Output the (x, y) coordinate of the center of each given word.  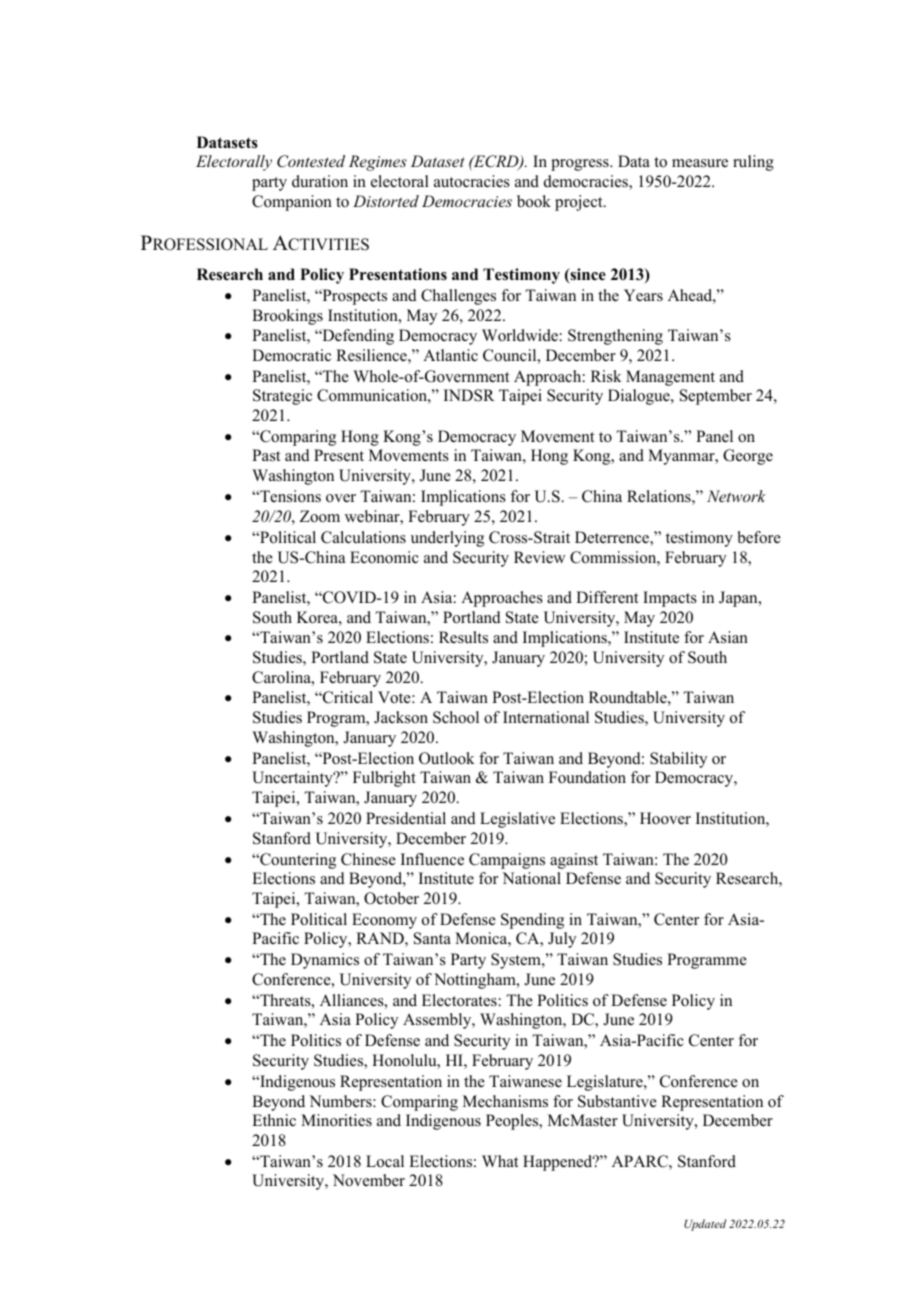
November (369, 1180)
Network (736, 496)
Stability (678, 760)
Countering (297, 861)
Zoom (320, 516)
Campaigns (507, 861)
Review (540, 557)
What (500, 1161)
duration (320, 181)
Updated (705, 1225)
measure (700, 163)
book (534, 201)
